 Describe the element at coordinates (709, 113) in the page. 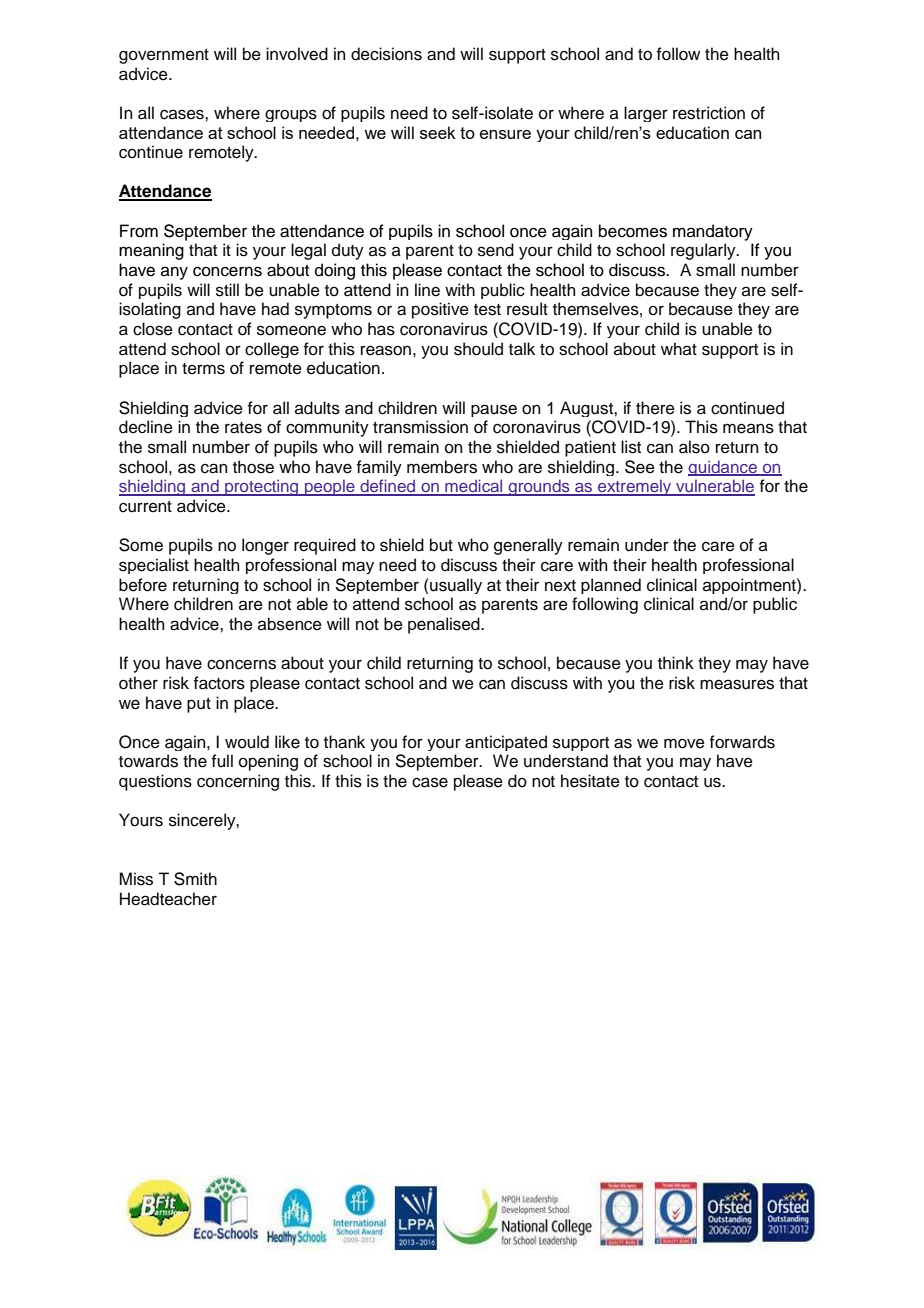

I see `restriction` at that location.
